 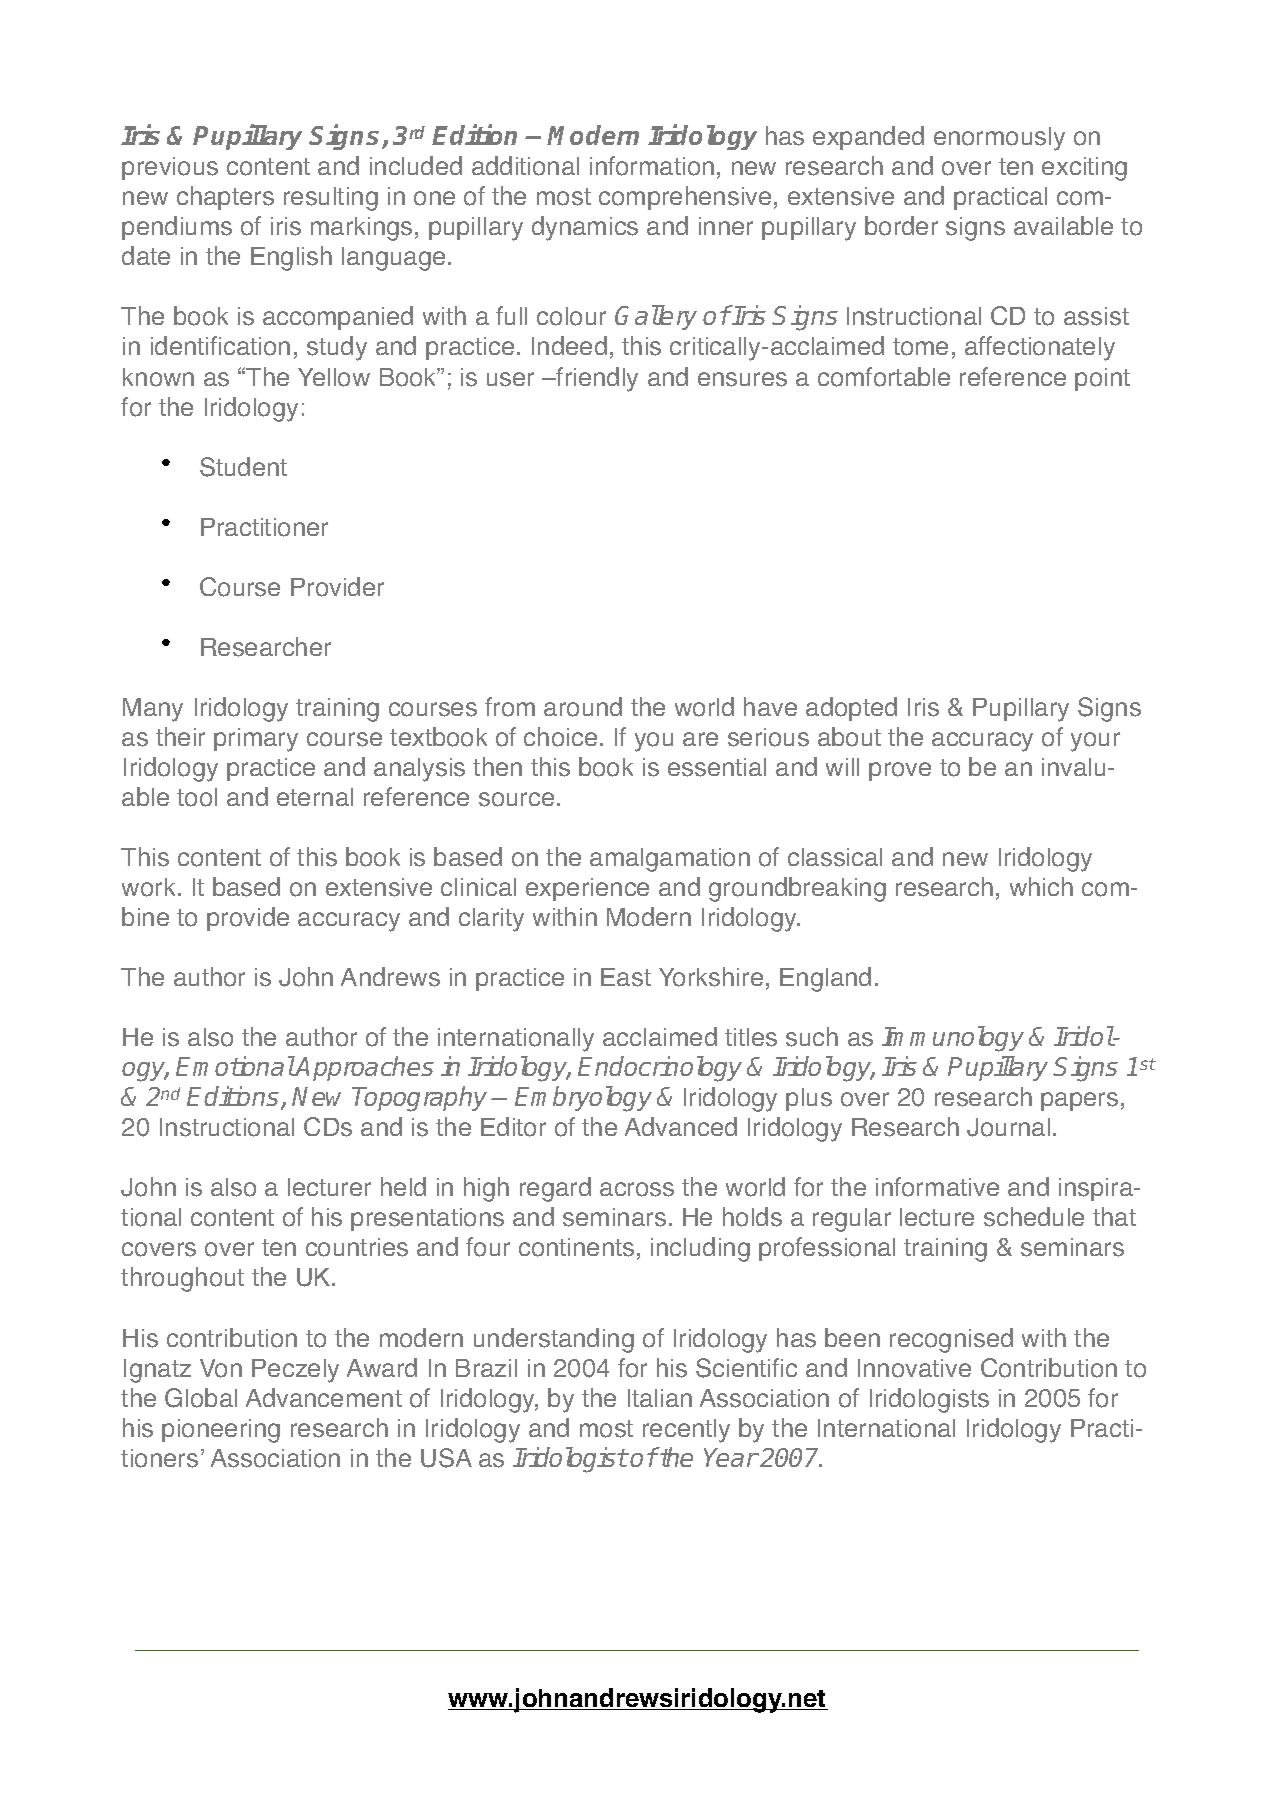 I want to click on information, so click(x=652, y=166).
